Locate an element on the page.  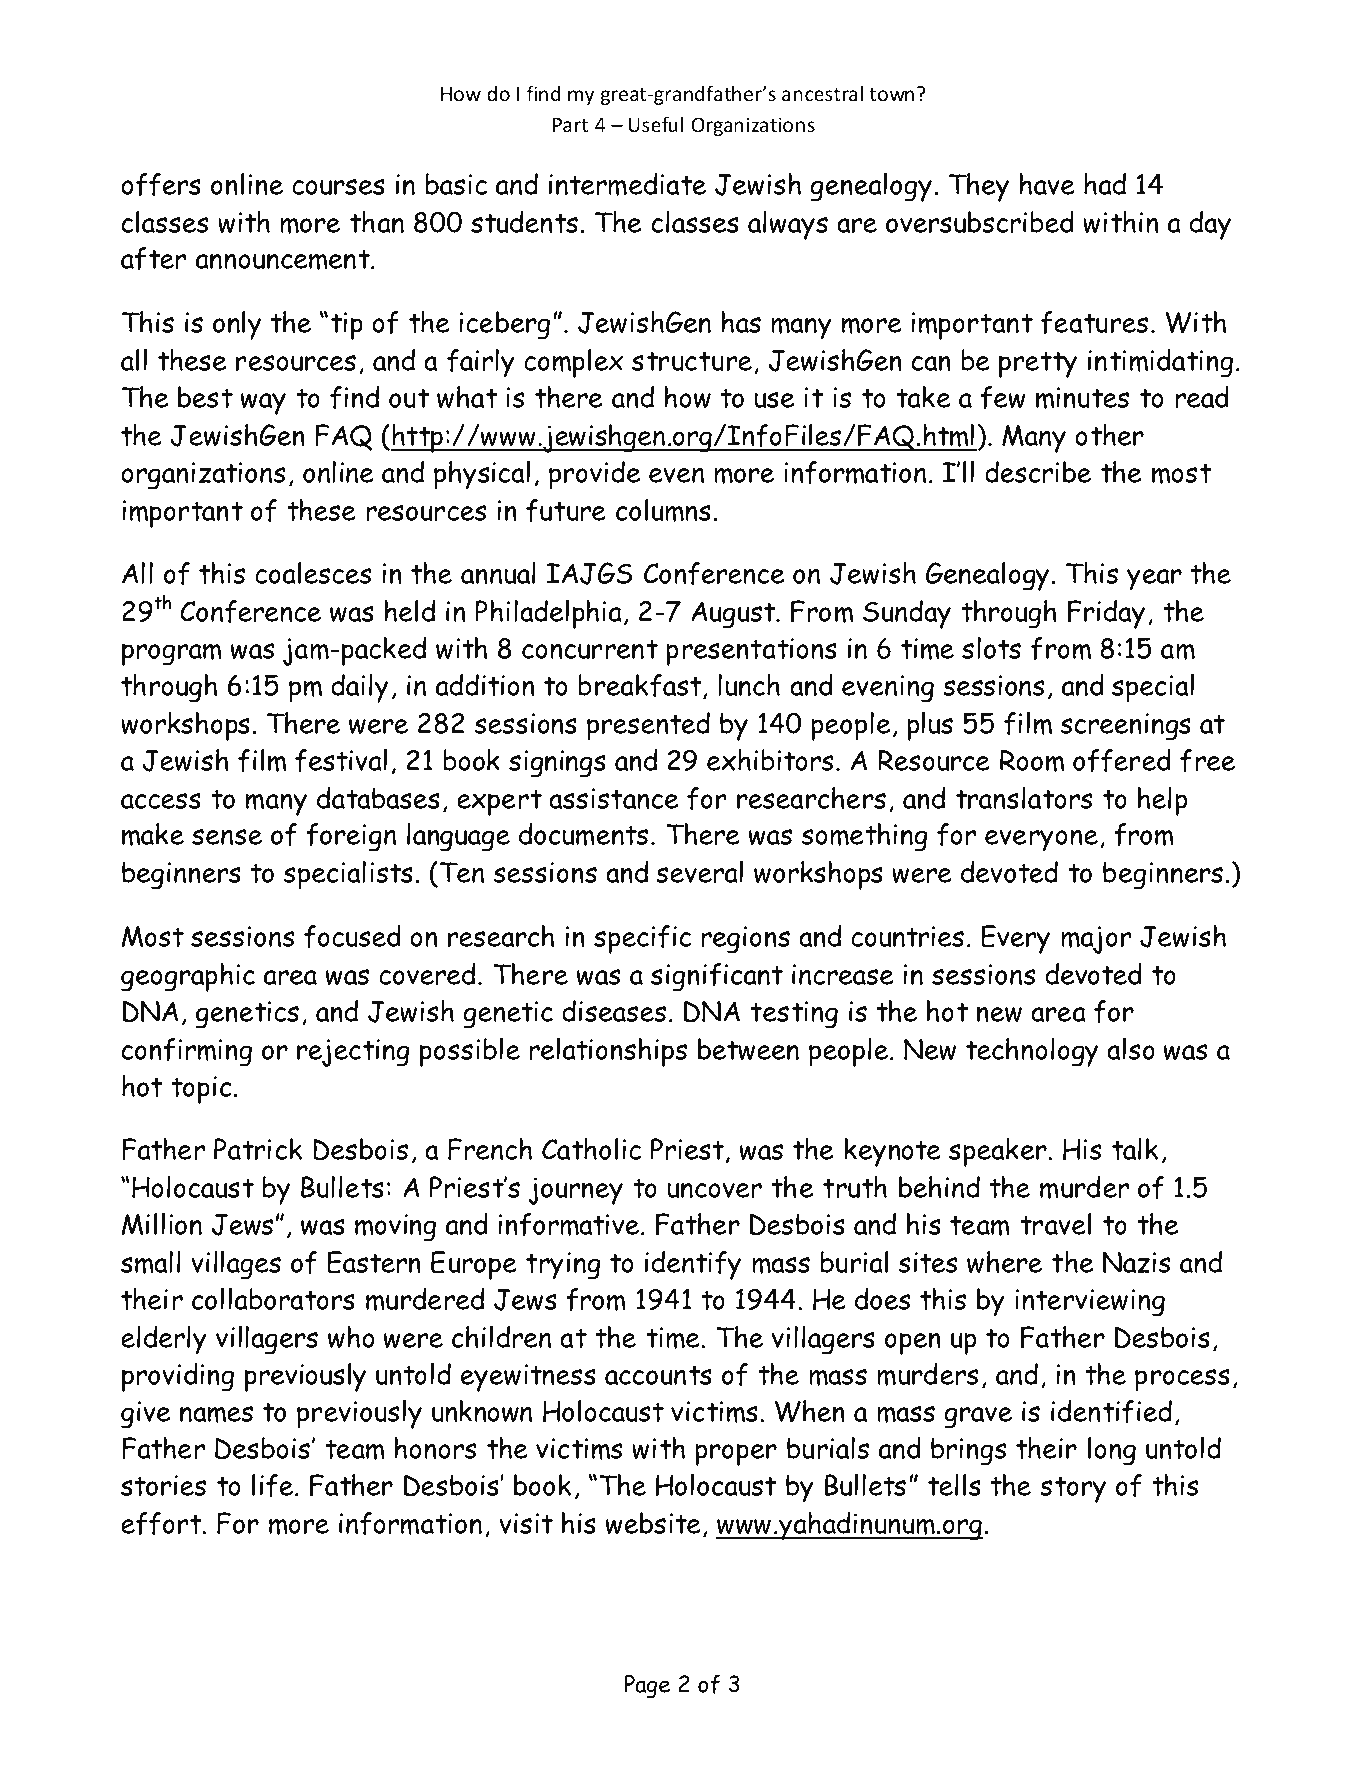
story is located at coordinates (1073, 1489).
